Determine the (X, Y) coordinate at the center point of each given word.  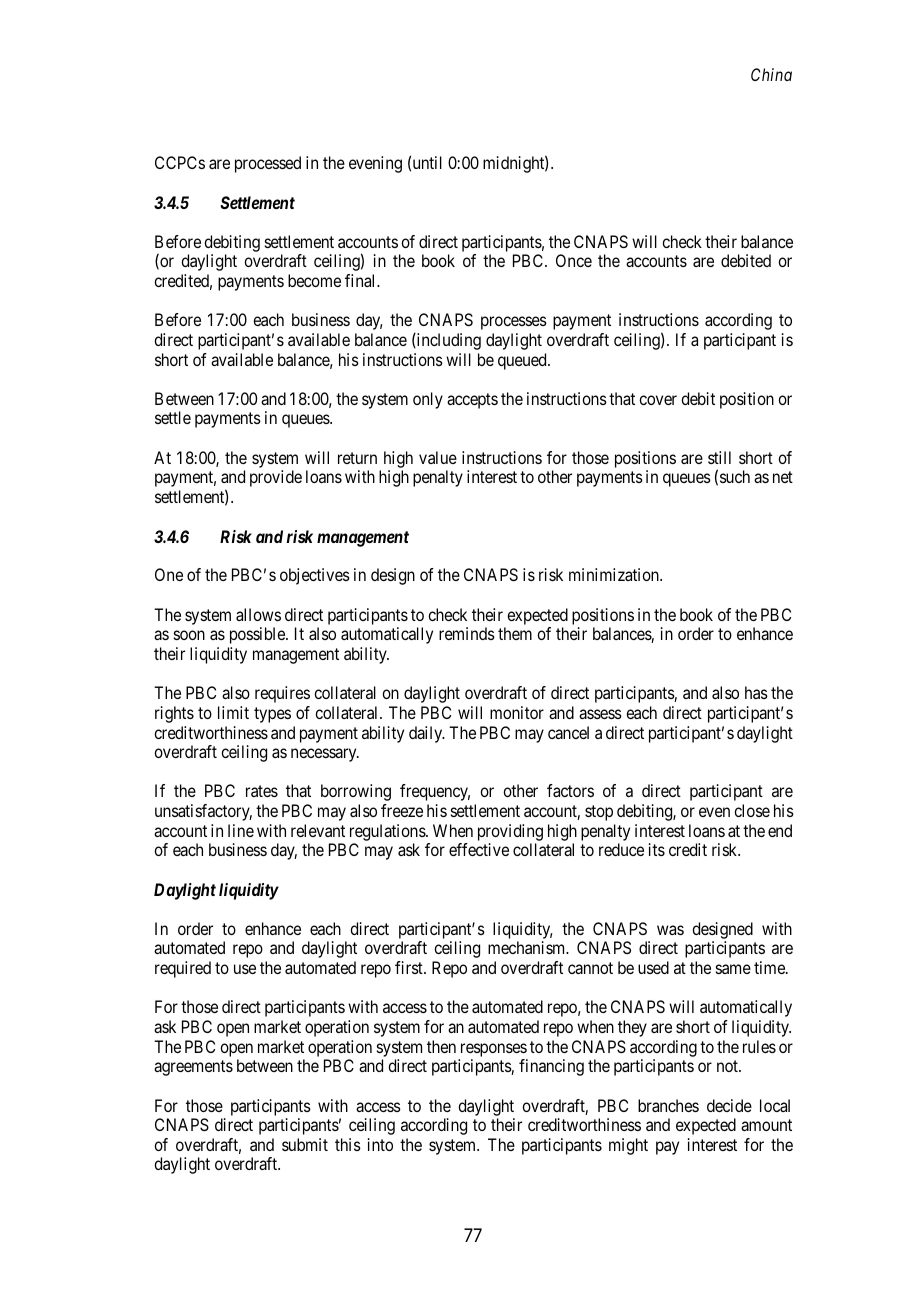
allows (258, 614)
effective (479, 849)
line (241, 830)
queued (523, 361)
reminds (467, 633)
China (771, 74)
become (314, 280)
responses (494, 1050)
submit (305, 1144)
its (657, 849)
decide (729, 1105)
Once (574, 260)
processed (268, 164)
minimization (615, 574)
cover (658, 400)
